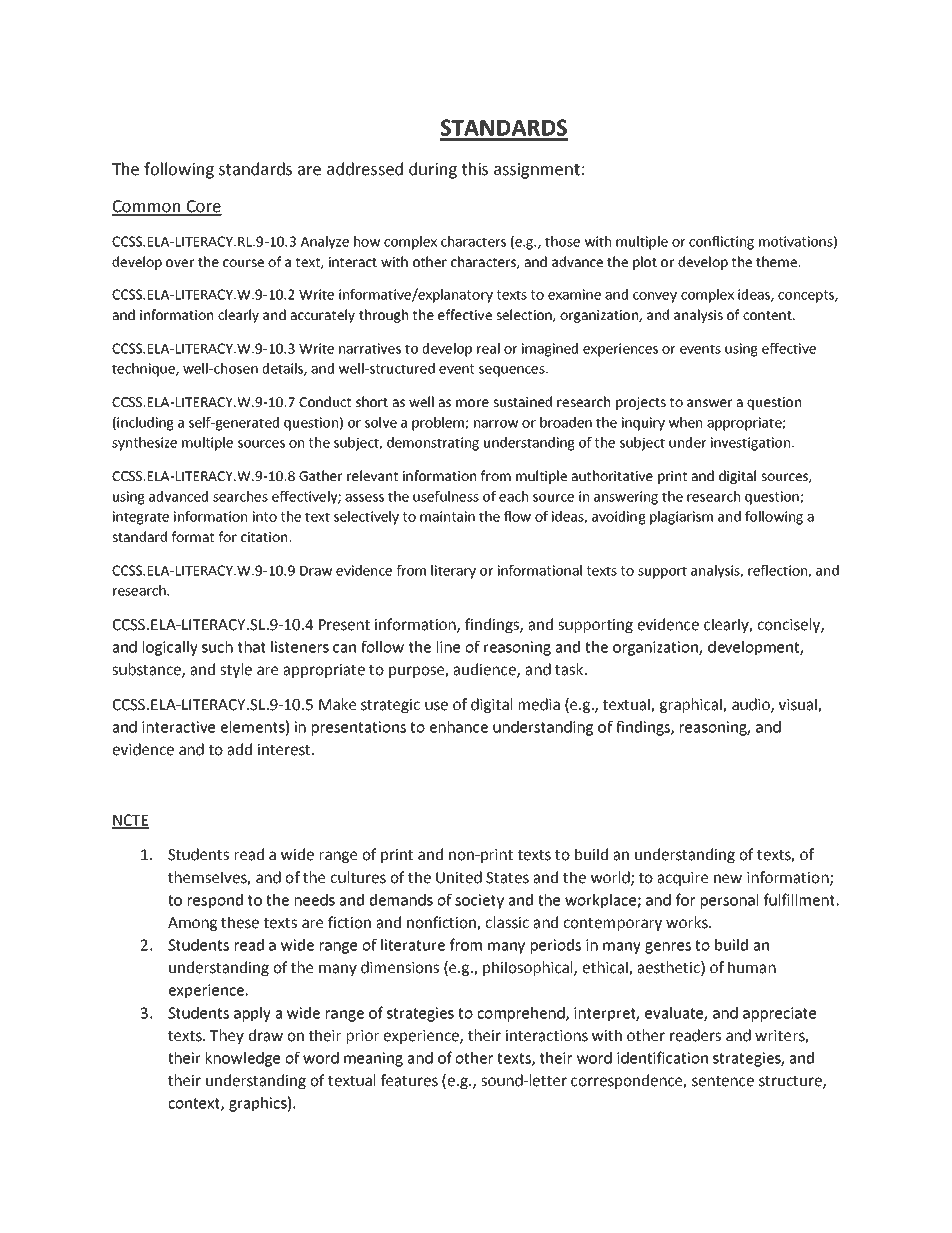  I want to click on usefulness, so click(446, 496).
